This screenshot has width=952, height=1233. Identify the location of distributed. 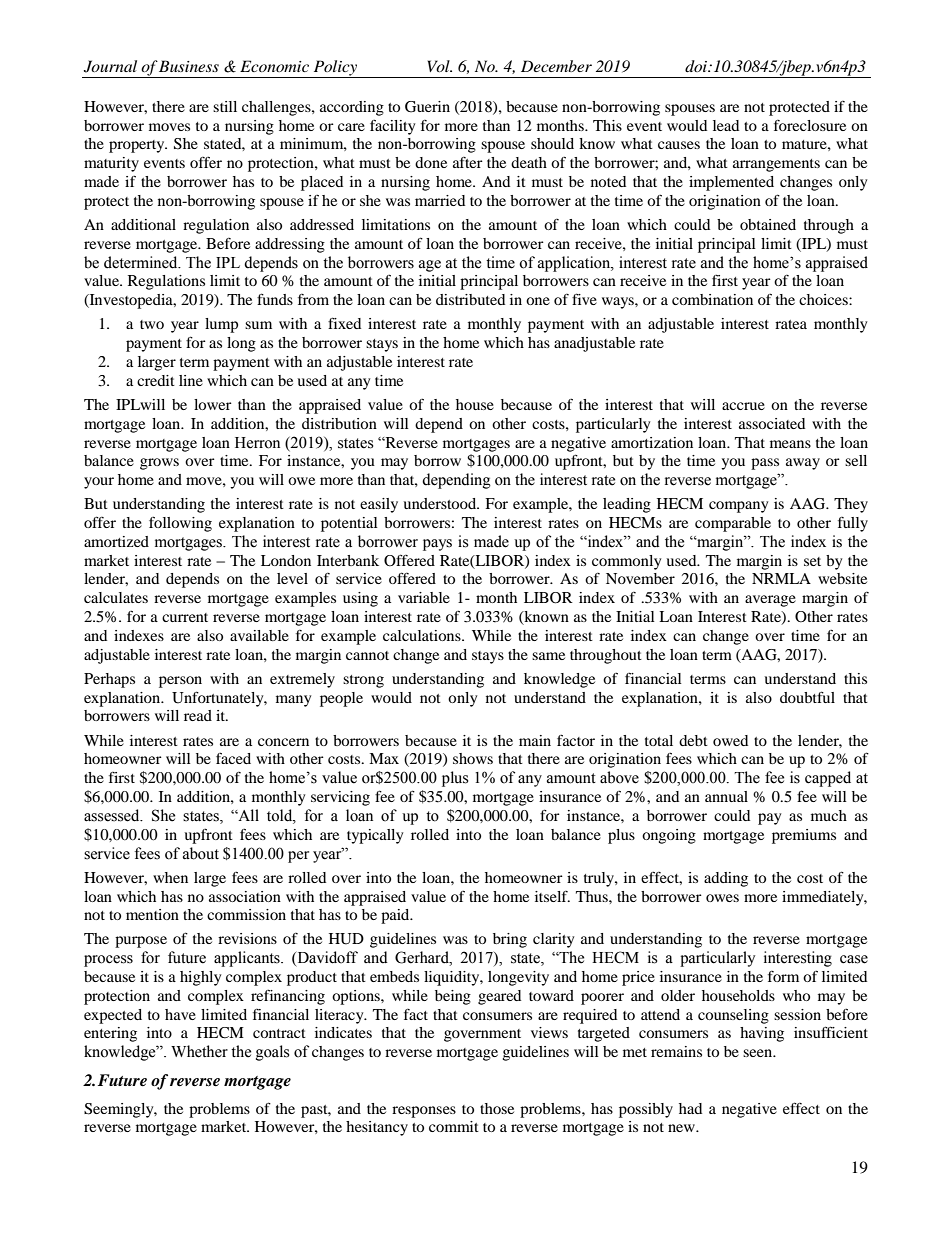
(470, 299).
